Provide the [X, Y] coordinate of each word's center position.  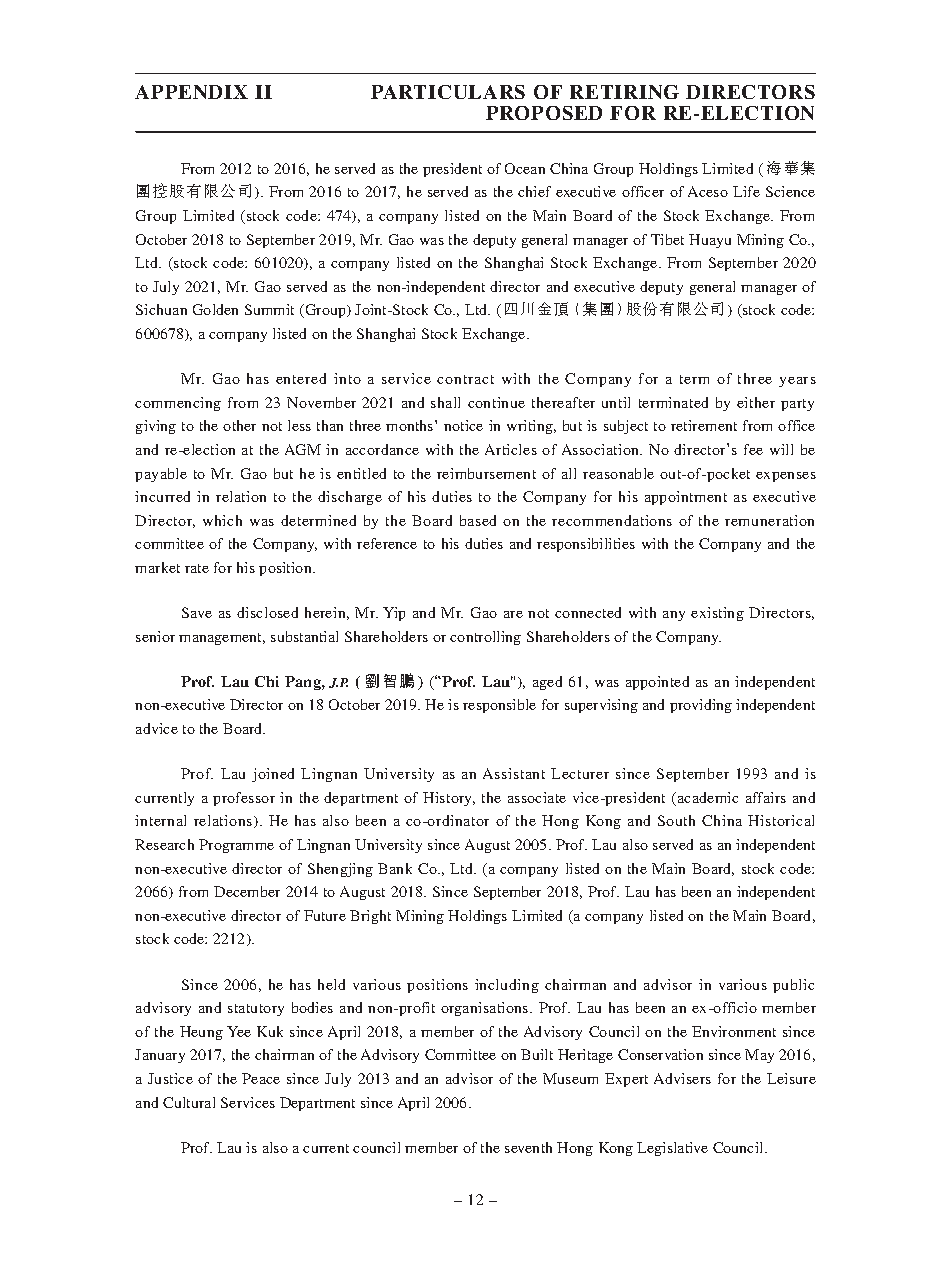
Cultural [189, 1102]
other [239, 425]
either [756, 402]
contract [465, 379]
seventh [528, 1147]
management [222, 639]
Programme [236, 846]
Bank [395, 868]
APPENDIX [191, 92]
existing [717, 614]
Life [746, 191]
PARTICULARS [448, 92]
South [676, 820]
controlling [485, 638]
